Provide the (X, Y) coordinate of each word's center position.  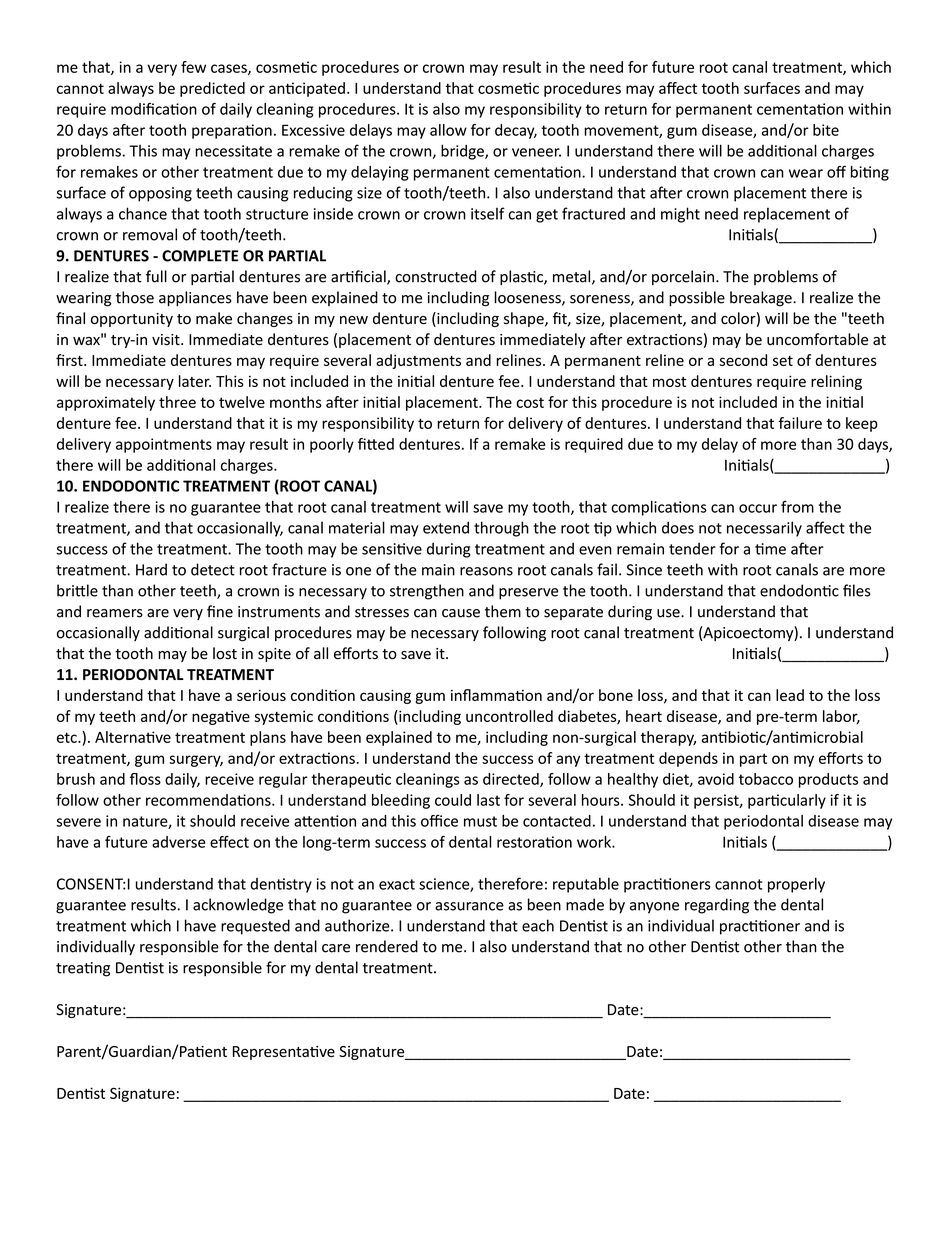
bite (826, 130)
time (770, 549)
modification (154, 109)
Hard (151, 569)
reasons (486, 571)
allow (448, 130)
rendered (387, 946)
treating (83, 969)
